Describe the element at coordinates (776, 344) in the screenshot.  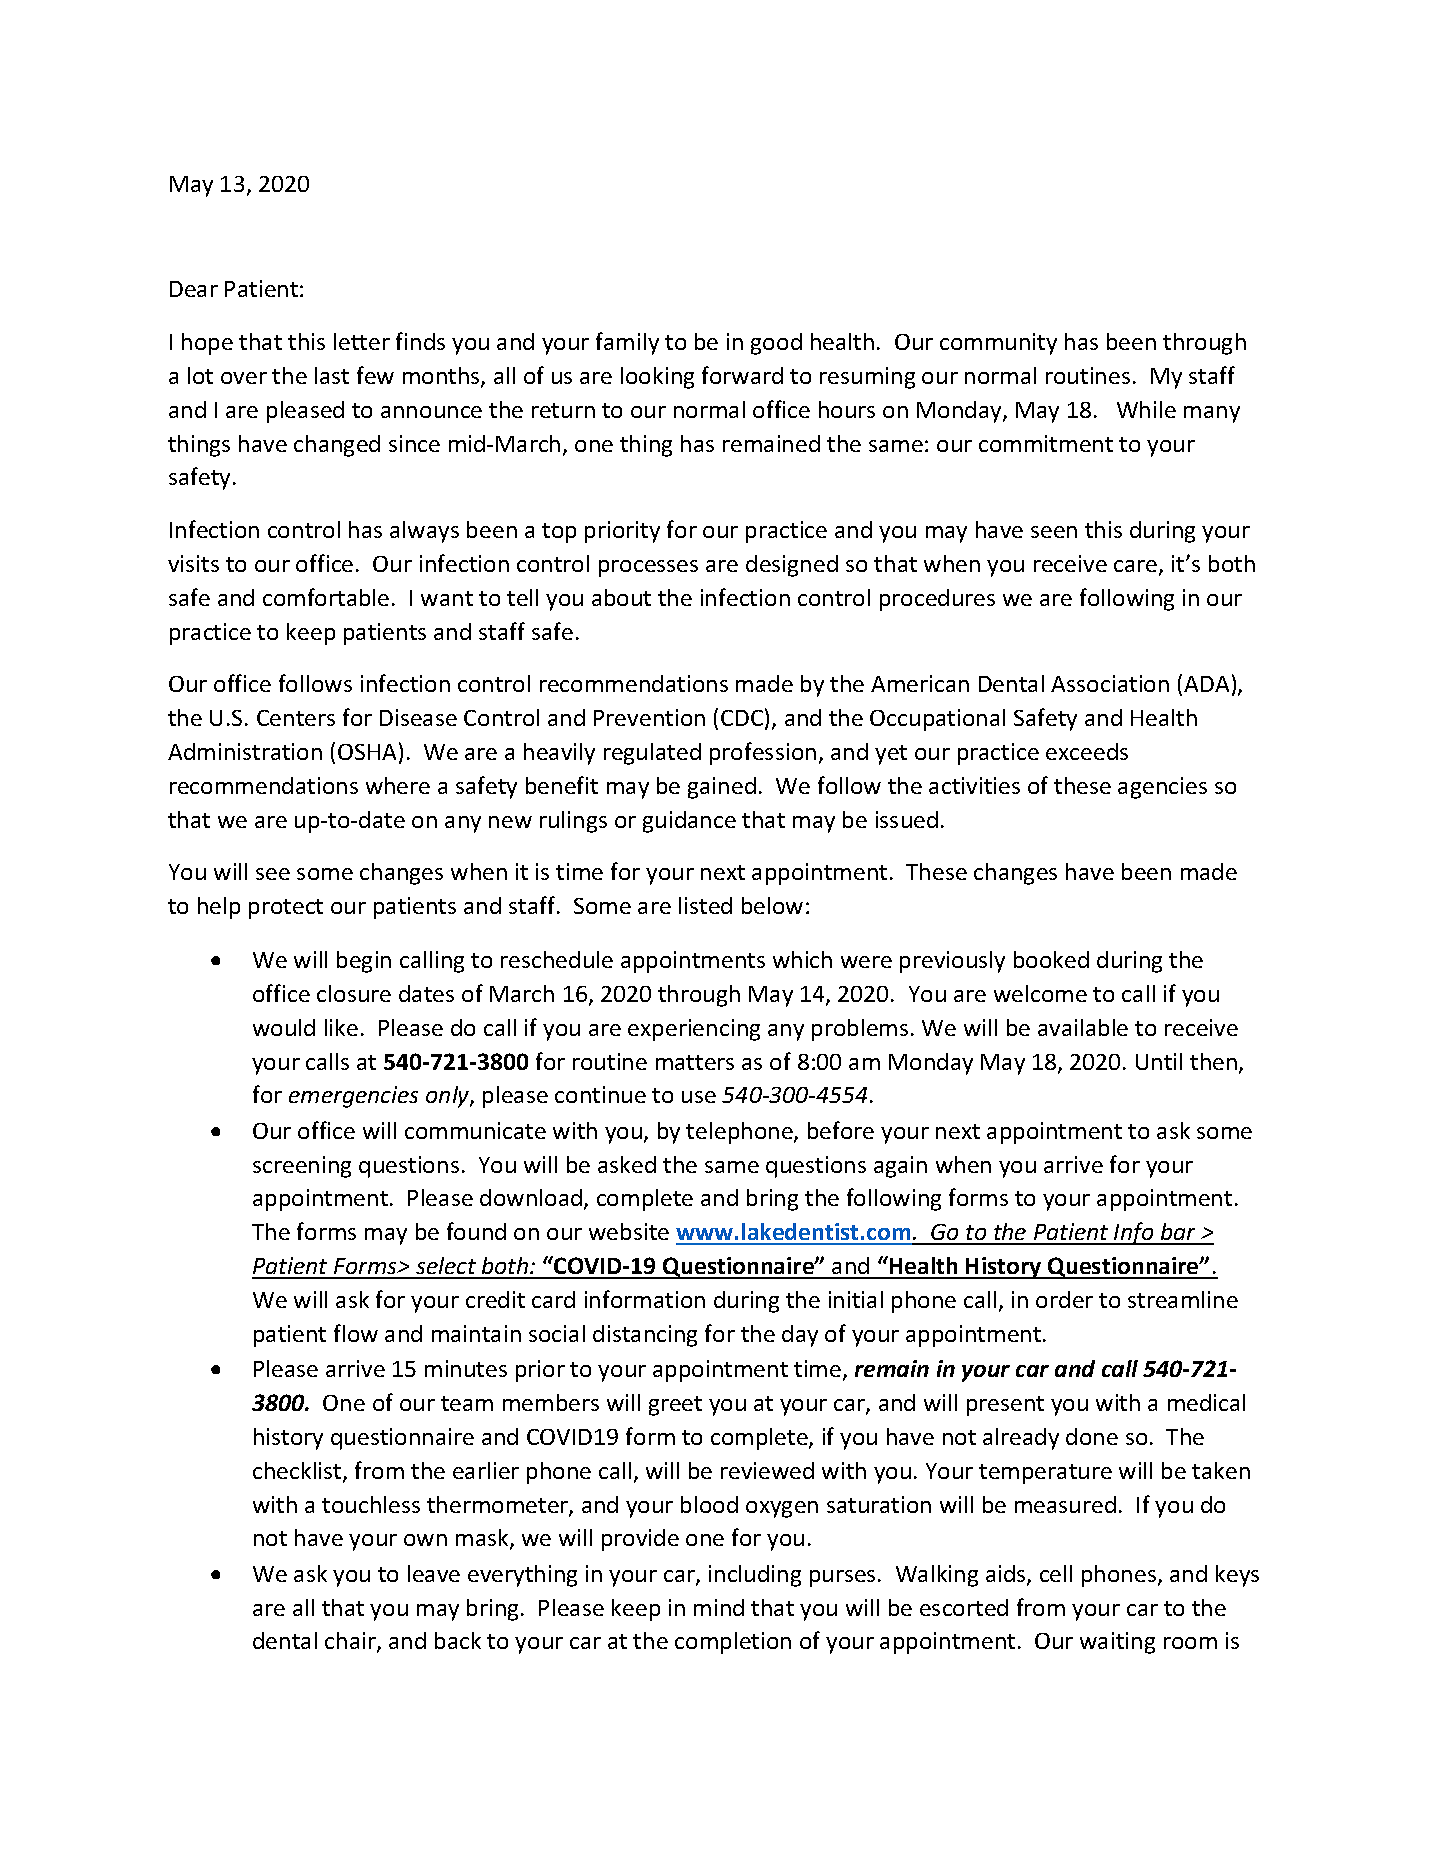
I see `good` at that location.
